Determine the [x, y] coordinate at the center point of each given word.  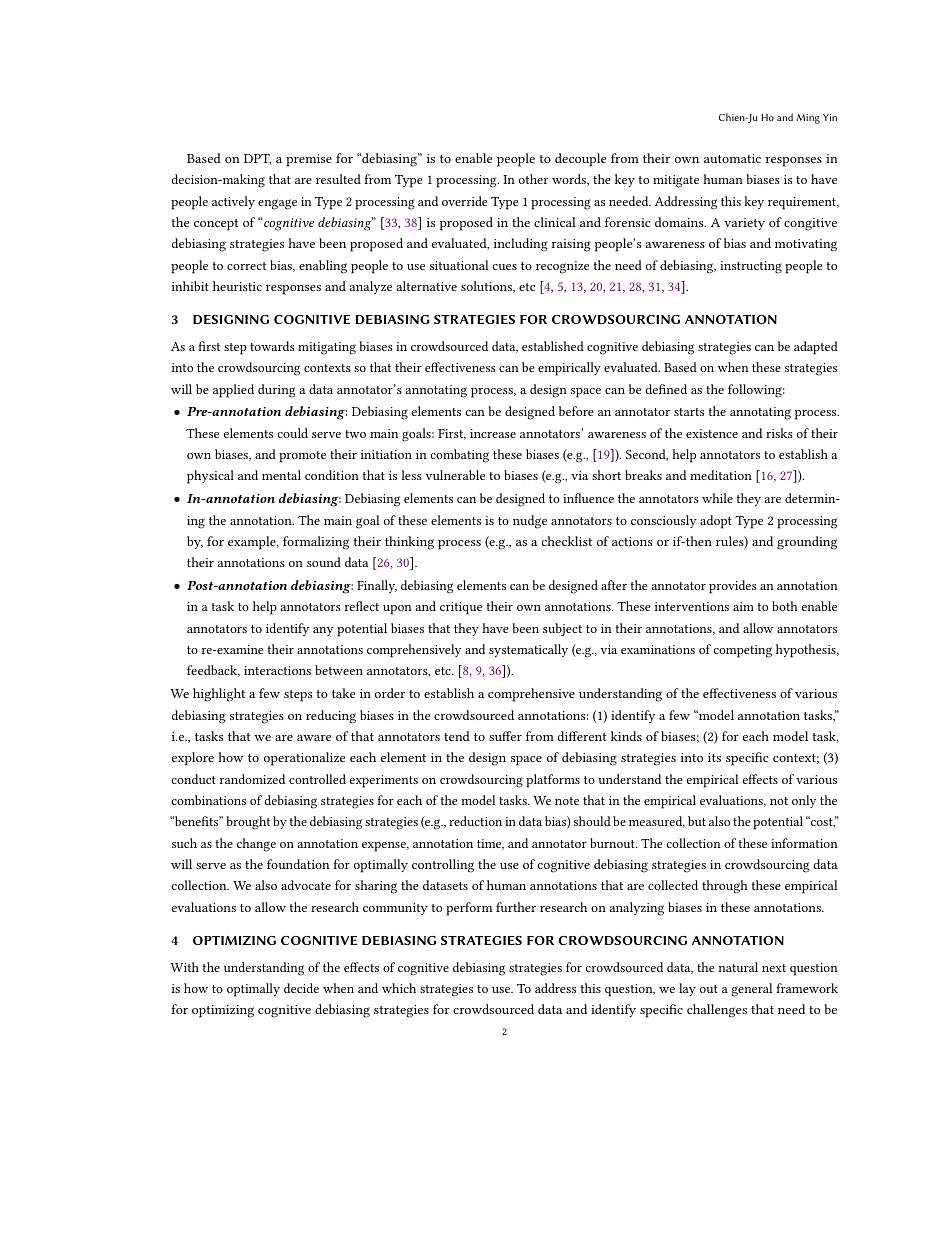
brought [248, 823]
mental [281, 475]
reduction [475, 821]
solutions [488, 287]
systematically [528, 650]
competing [742, 651]
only [804, 801]
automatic [732, 158]
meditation [721, 475]
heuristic [237, 286]
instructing [751, 267]
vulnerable [455, 475]
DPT [257, 159]
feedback [213, 671]
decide [301, 988]
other [533, 179]
